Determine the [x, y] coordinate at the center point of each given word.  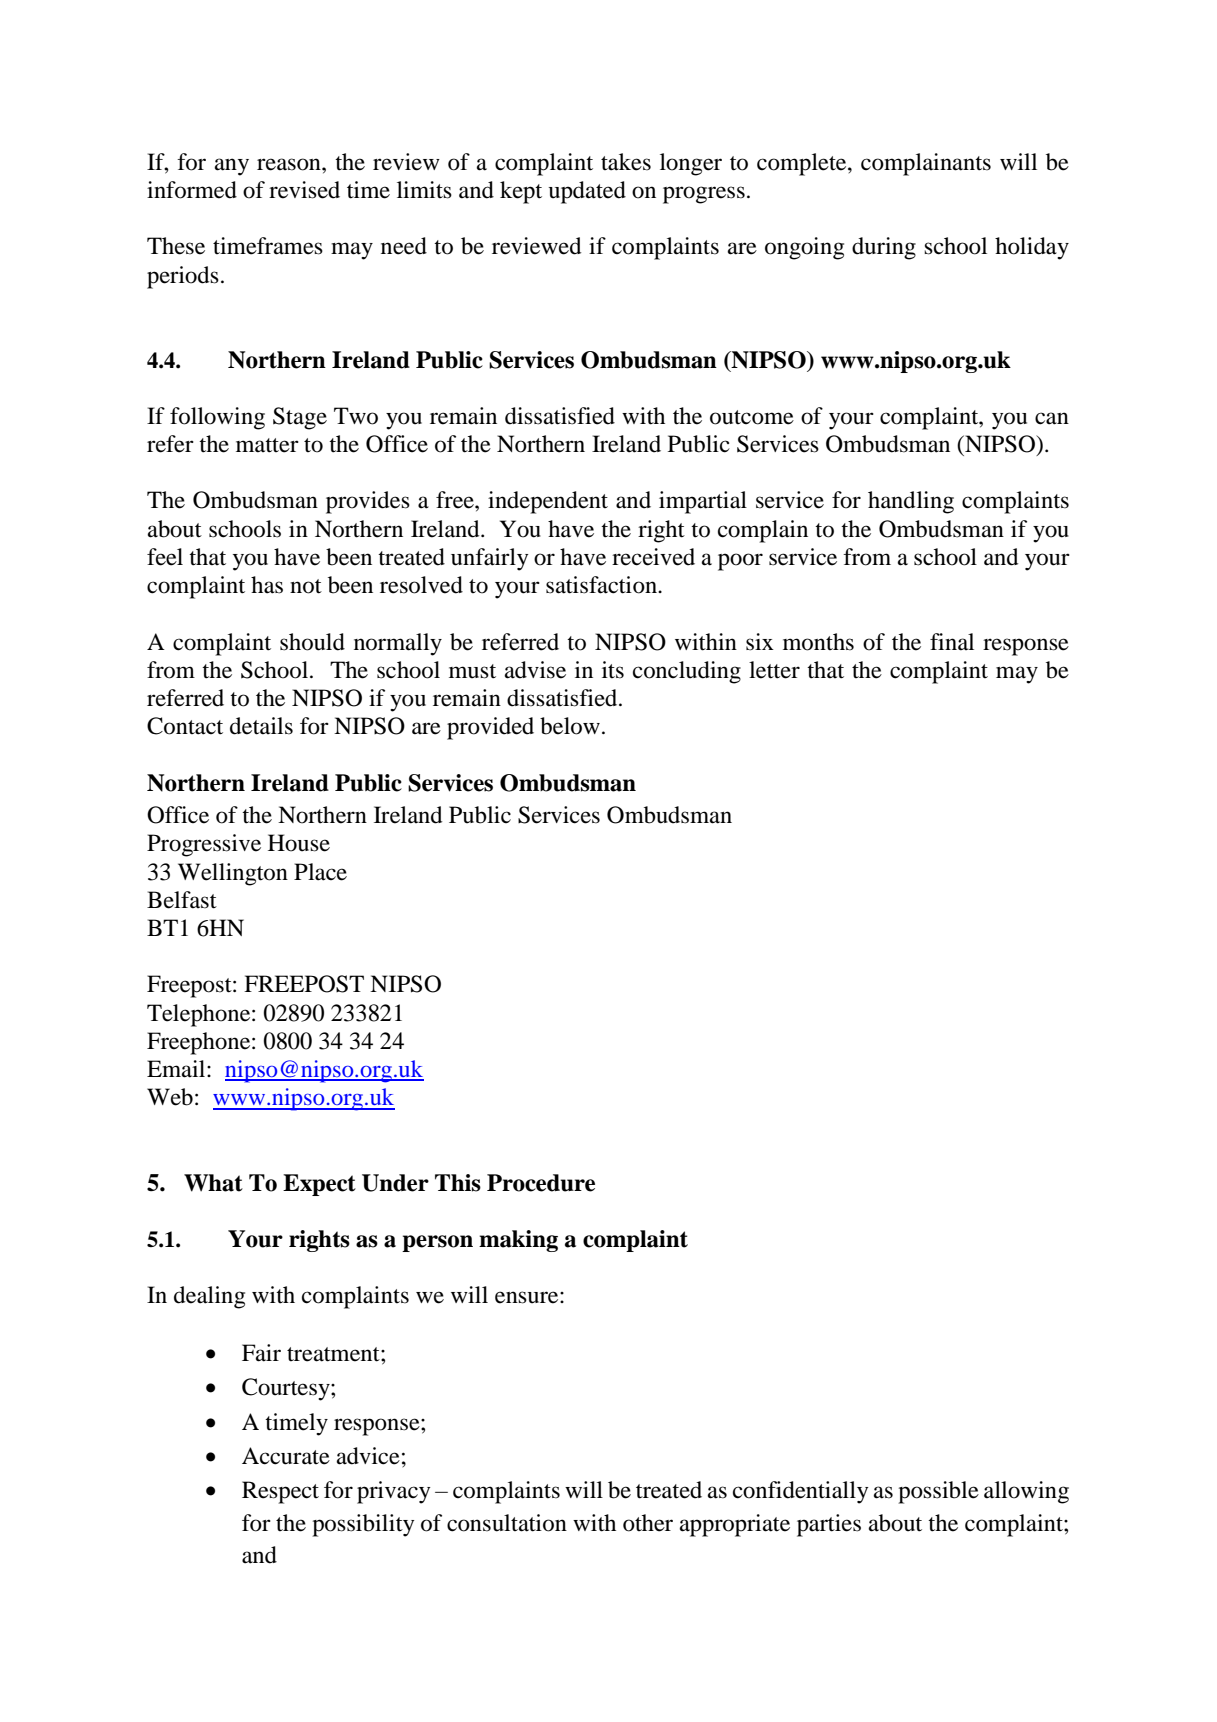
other [648, 1523]
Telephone [200, 1015]
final [952, 642]
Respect [280, 1492]
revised [304, 190]
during [884, 248]
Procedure [541, 1183]
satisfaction [602, 585]
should [312, 642]
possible [938, 1492]
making [518, 1241]
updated [587, 192]
